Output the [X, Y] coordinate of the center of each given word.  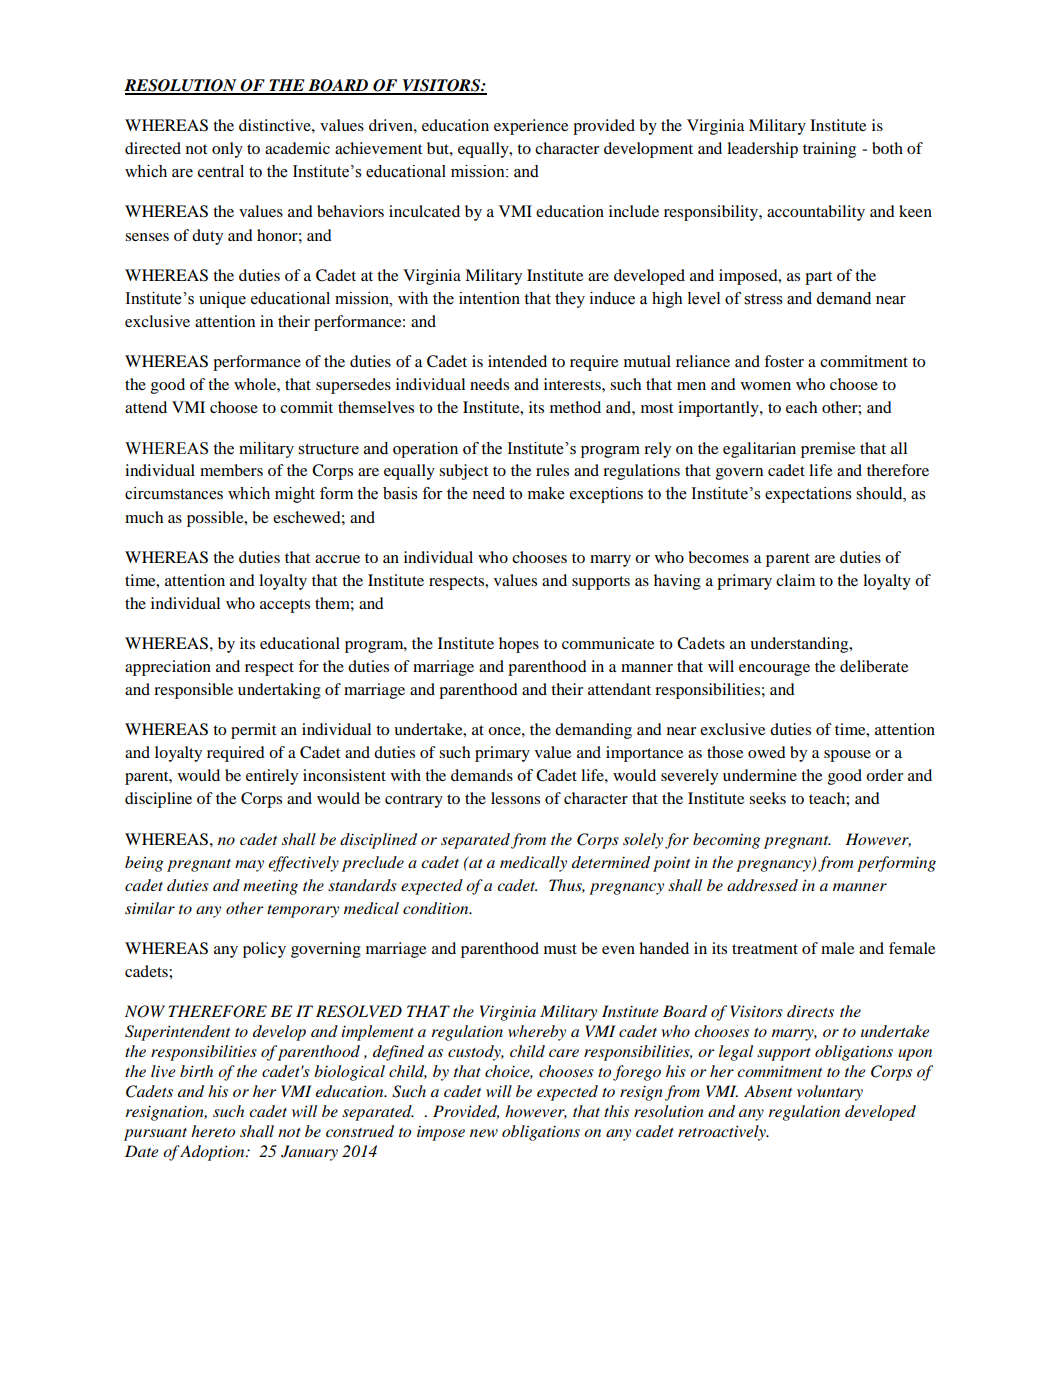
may [249, 866]
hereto [213, 1131]
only [227, 150]
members [231, 470]
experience [531, 127]
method [575, 407]
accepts [285, 606]
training [829, 150]
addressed [762, 885]
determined [611, 862]
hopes [519, 645]
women [766, 386]
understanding [800, 645]
